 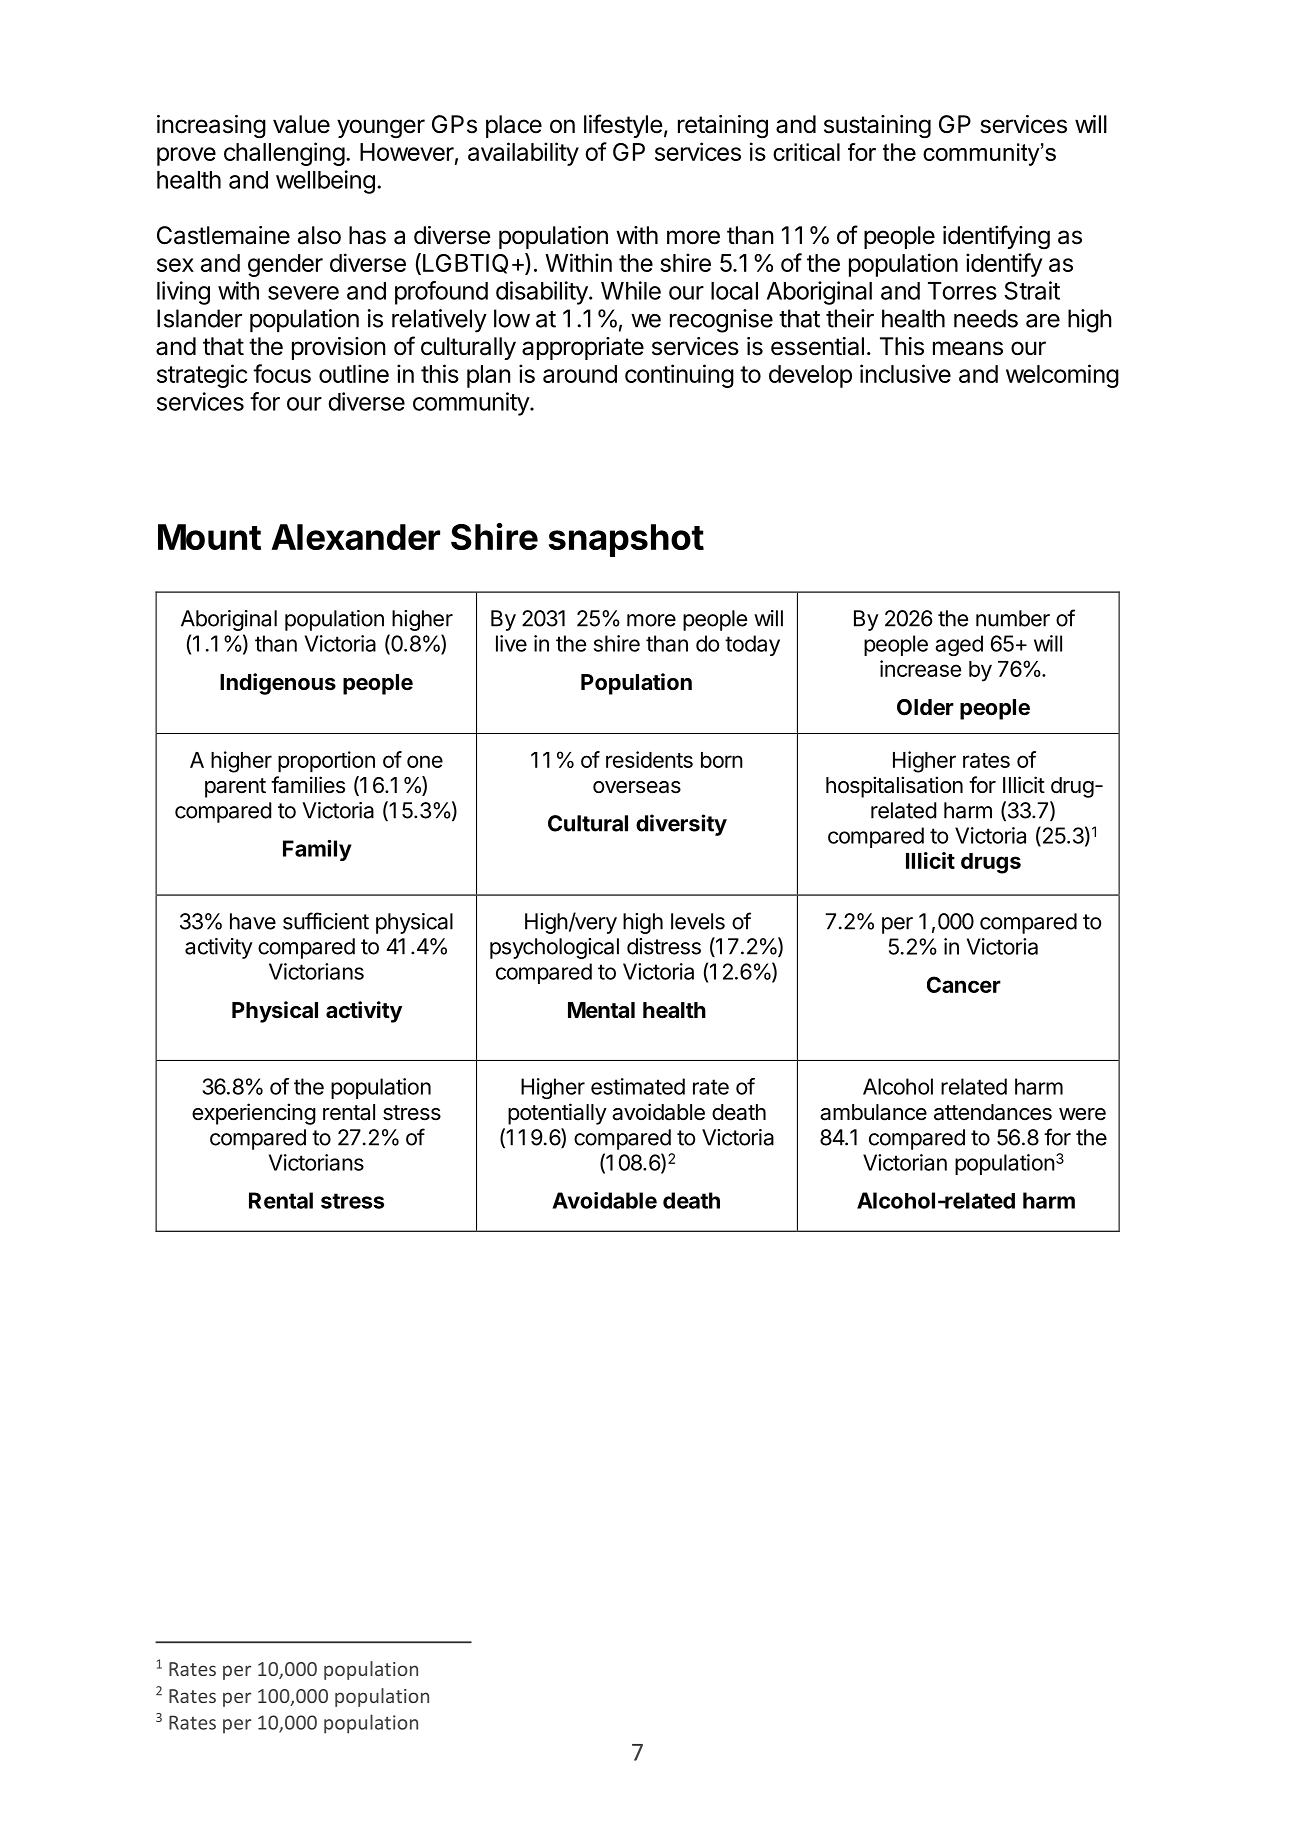 I want to click on challenging, so click(x=284, y=154).
